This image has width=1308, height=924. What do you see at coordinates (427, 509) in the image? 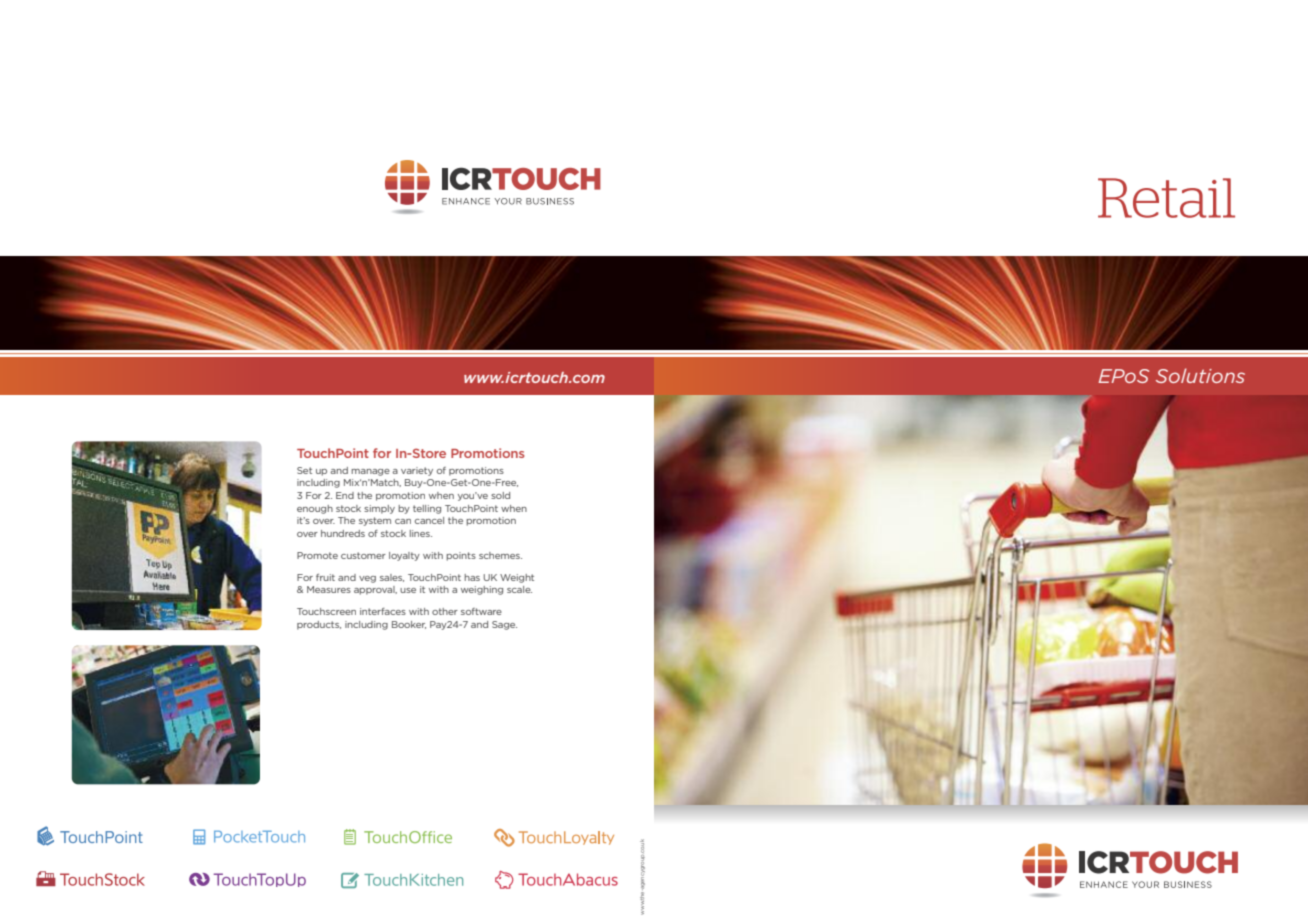
I see `telling` at bounding box center [427, 509].
